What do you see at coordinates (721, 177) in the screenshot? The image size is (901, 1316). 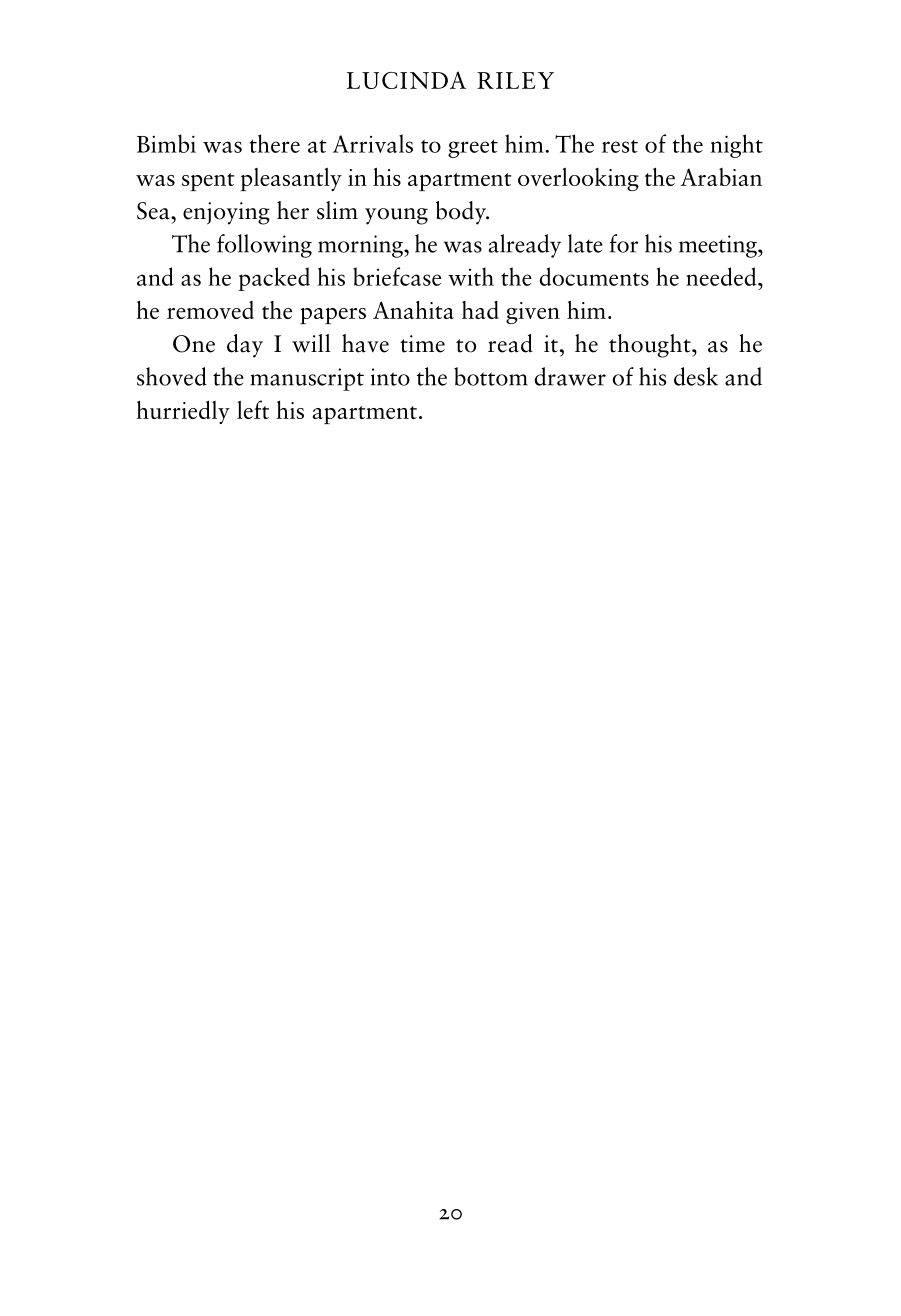 I see `Arabian` at bounding box center [721, 177].
